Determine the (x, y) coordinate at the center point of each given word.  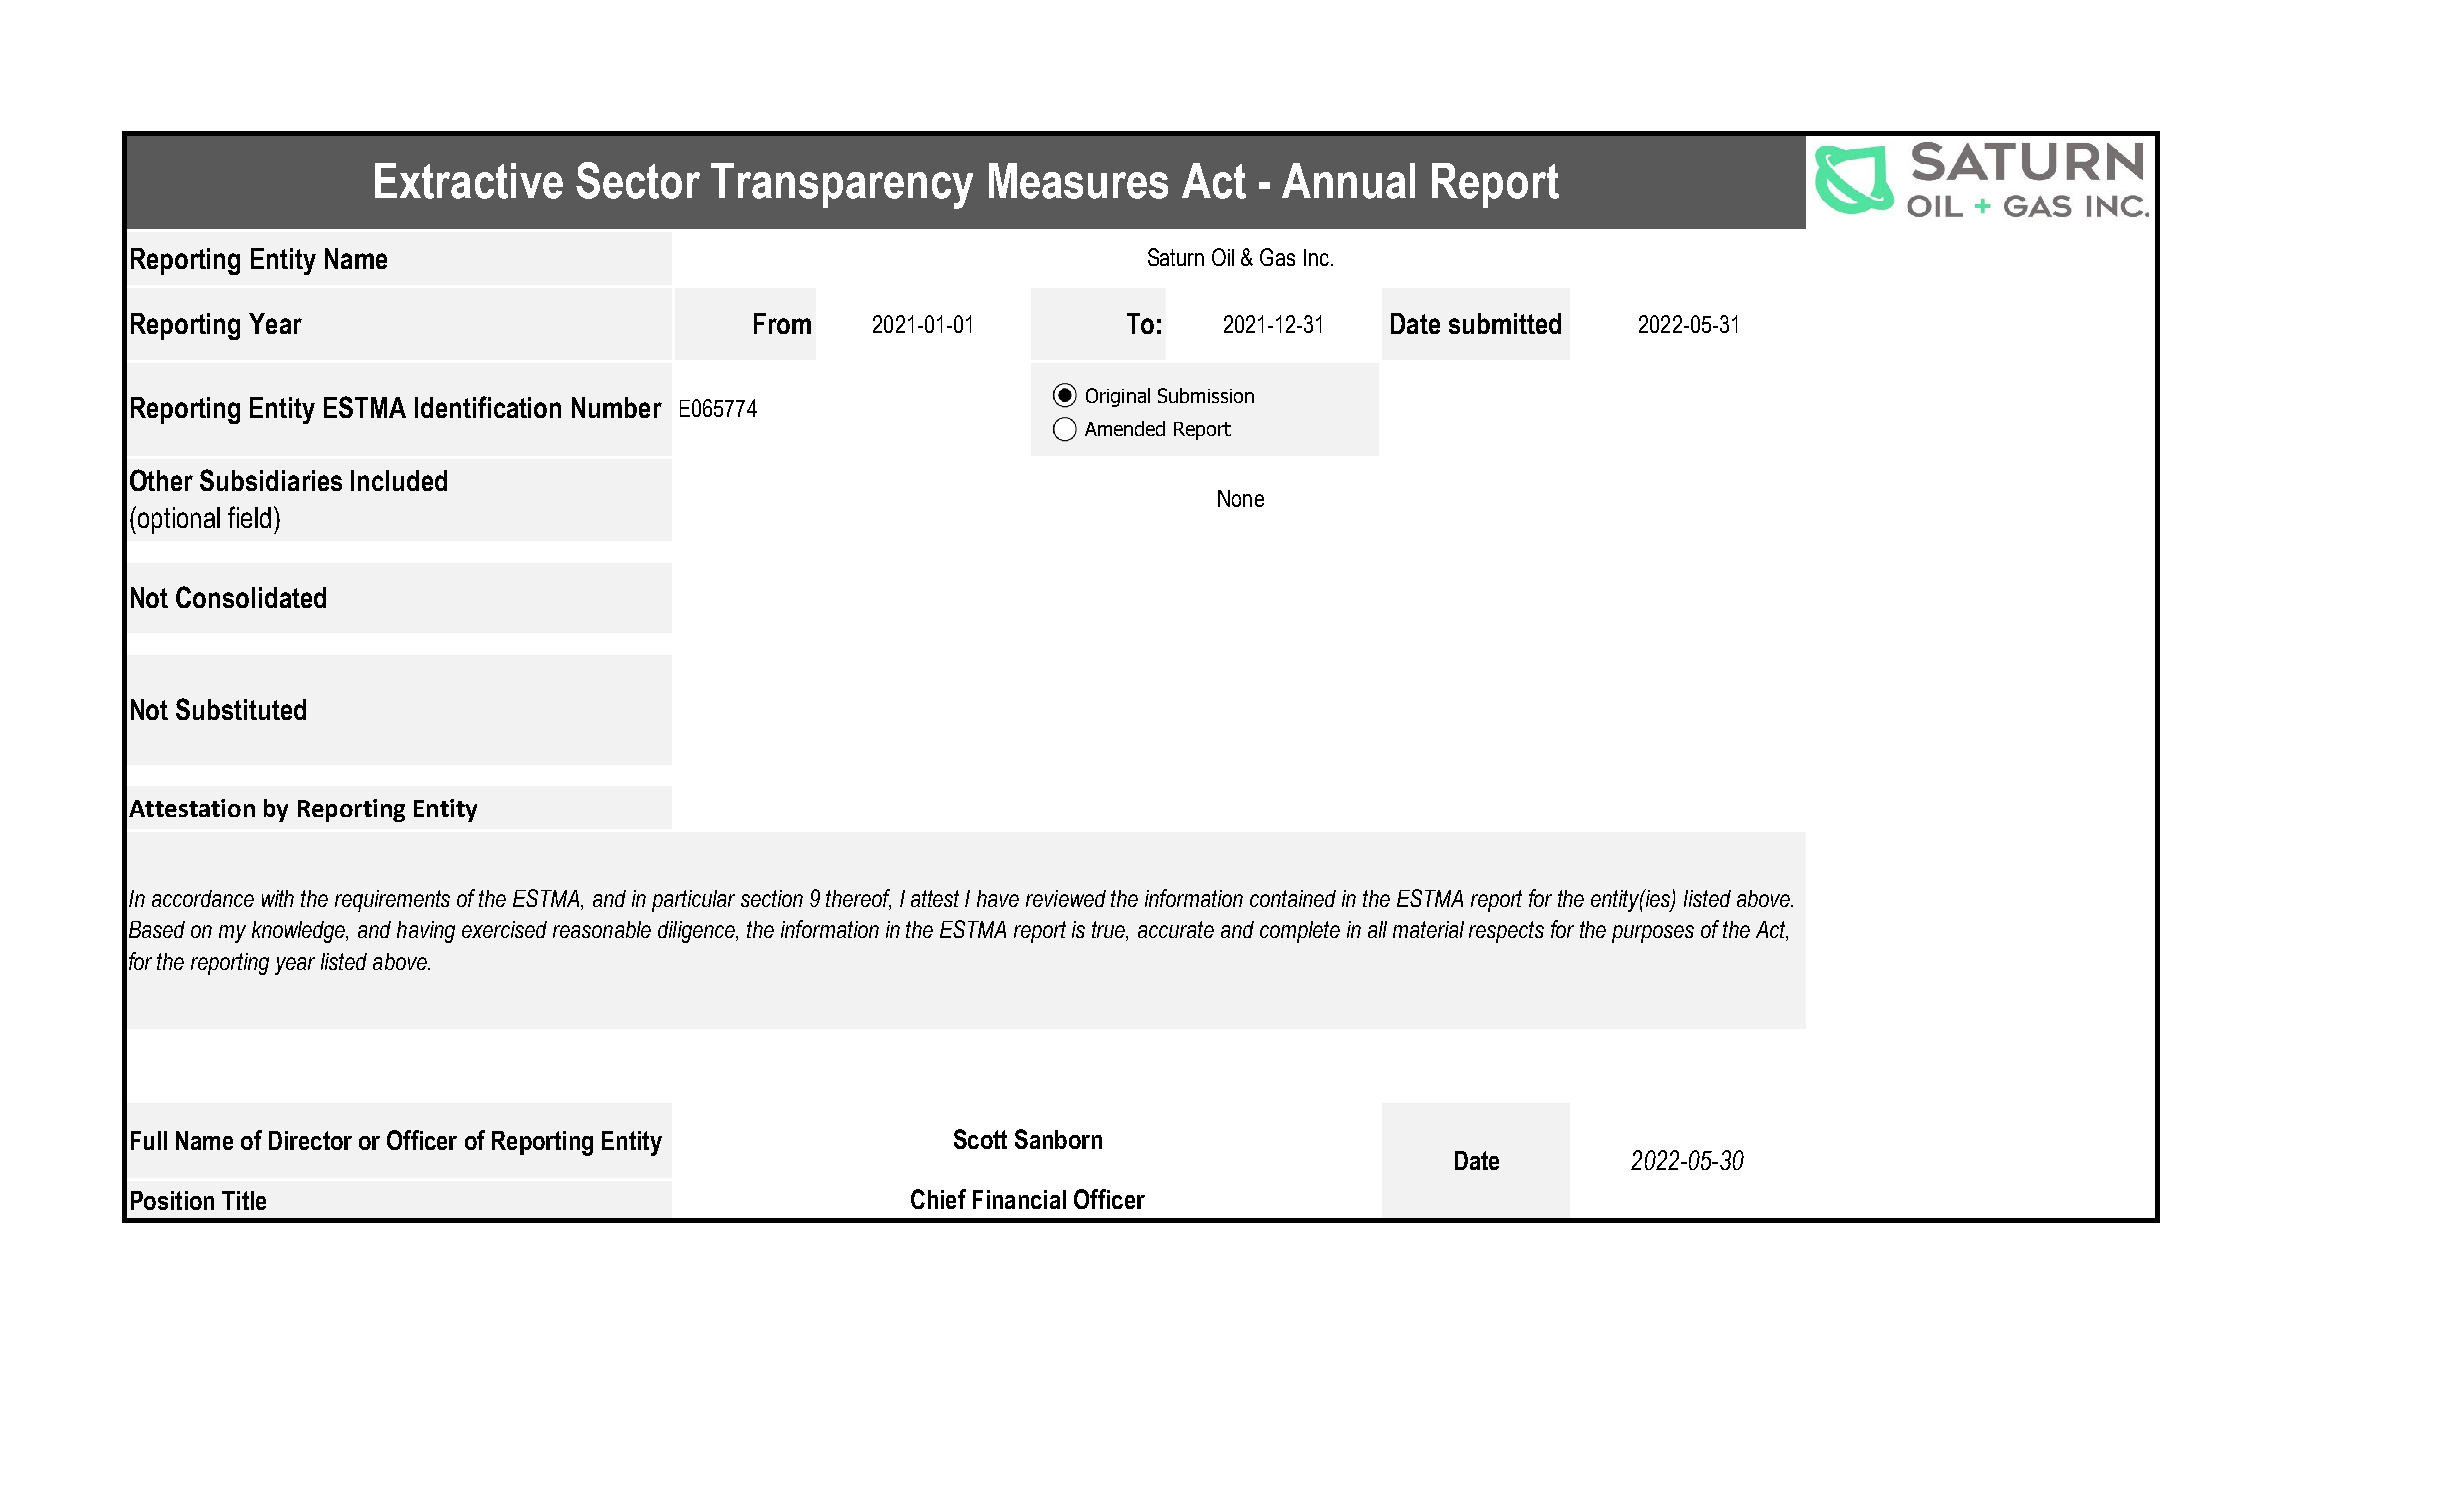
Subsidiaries (271, 480)
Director (310, 1140)
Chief (938, 1199)
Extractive (469, 181)
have (998, 898)
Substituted (241, 709)
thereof (858, 899)
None (1241, 498)
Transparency (842, 186)
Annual (1348, 181)
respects (1506, 932)
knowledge (300, 932)
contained (1293, 898)
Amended (1125, 428)
